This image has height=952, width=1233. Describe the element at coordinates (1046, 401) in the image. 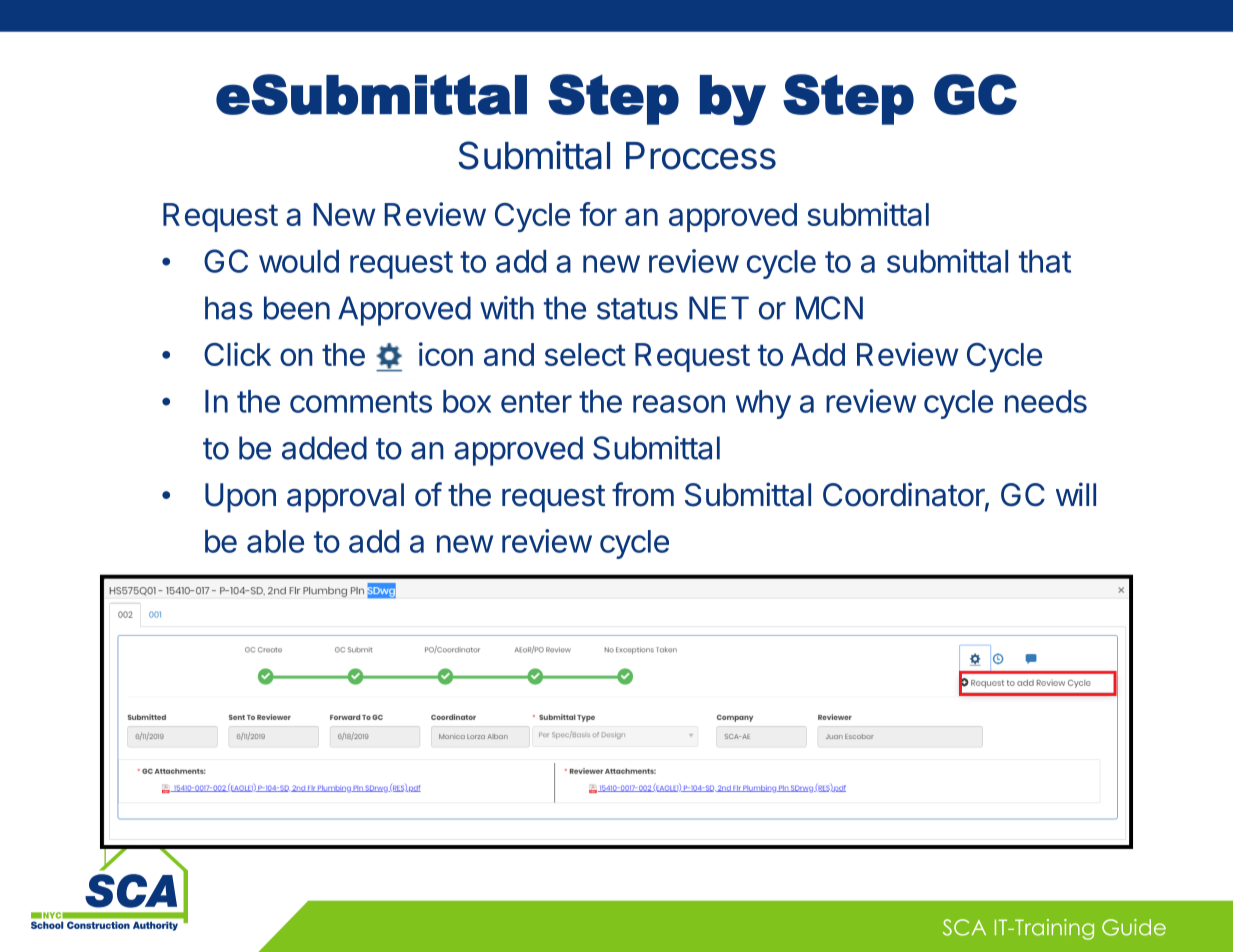

I see `needs` at that location.
